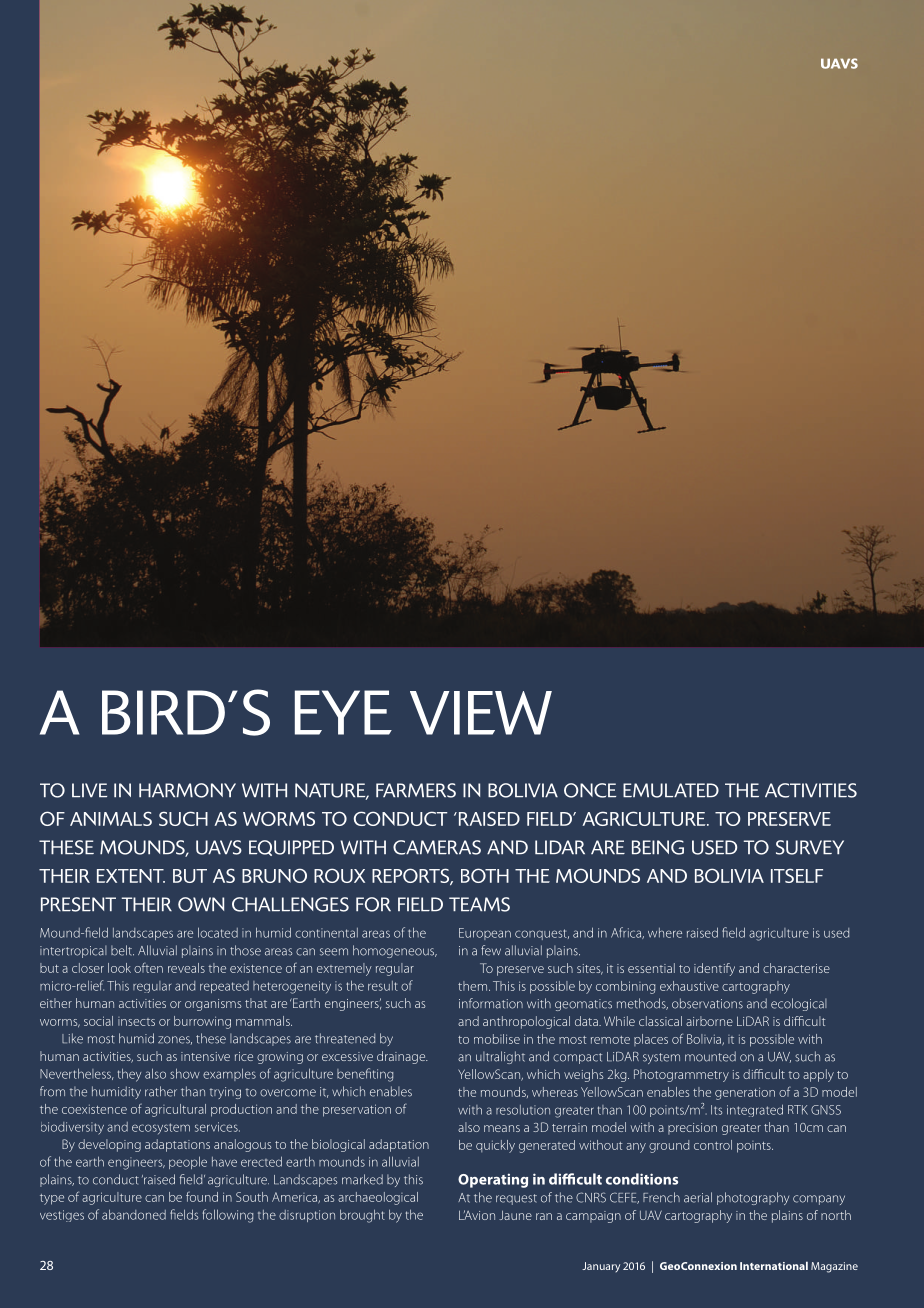 The image size is (924, 1308). I want to click on ITSELF, so click(797, 875).
